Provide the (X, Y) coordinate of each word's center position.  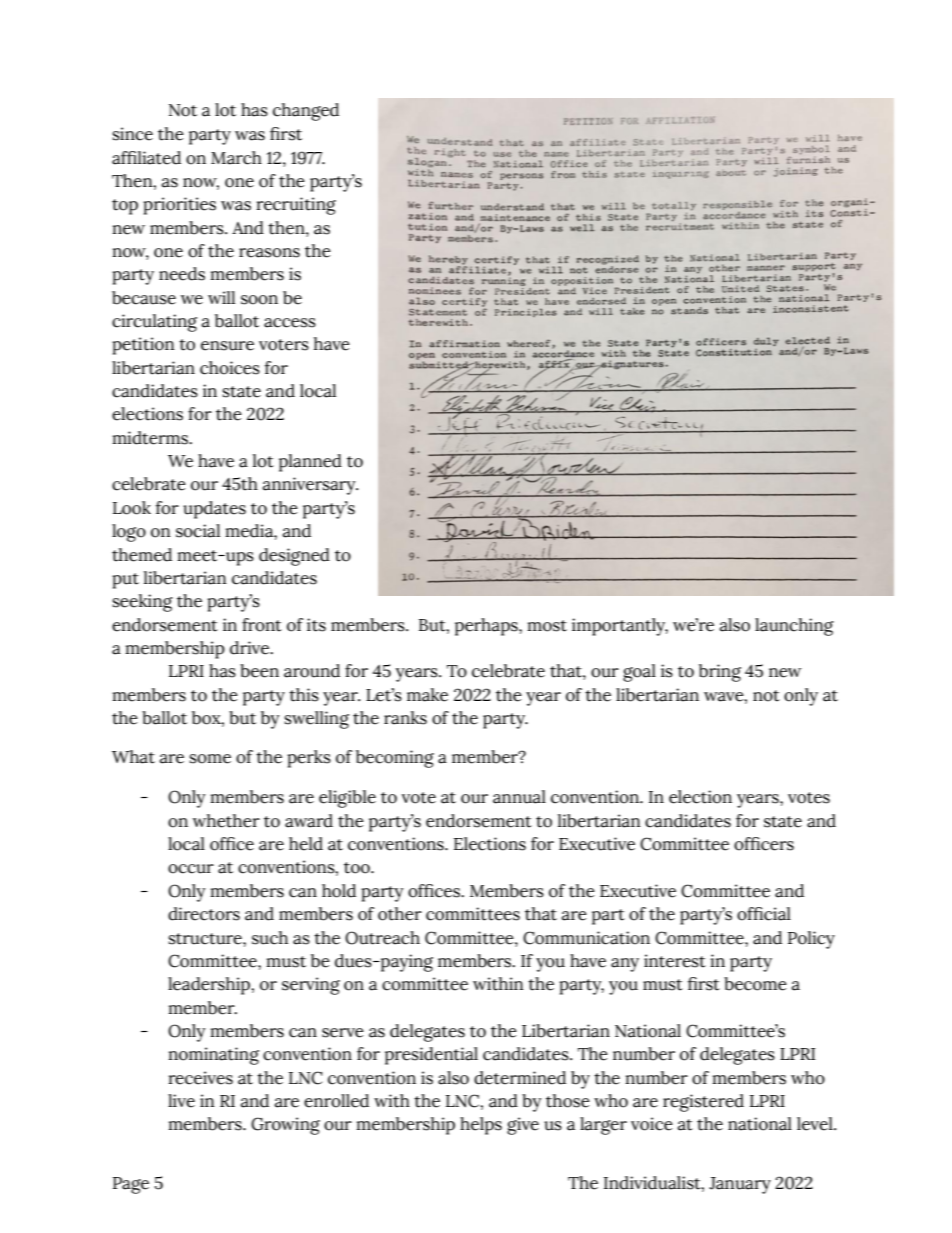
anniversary (310, 486)
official (764, 914)
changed (306, 112)
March (236, 158)
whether (226, 821)
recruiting (296, 206)
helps (481, 1126)
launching (794, 627)
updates (214, 510)
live (181, 1101)
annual (519, 797)
